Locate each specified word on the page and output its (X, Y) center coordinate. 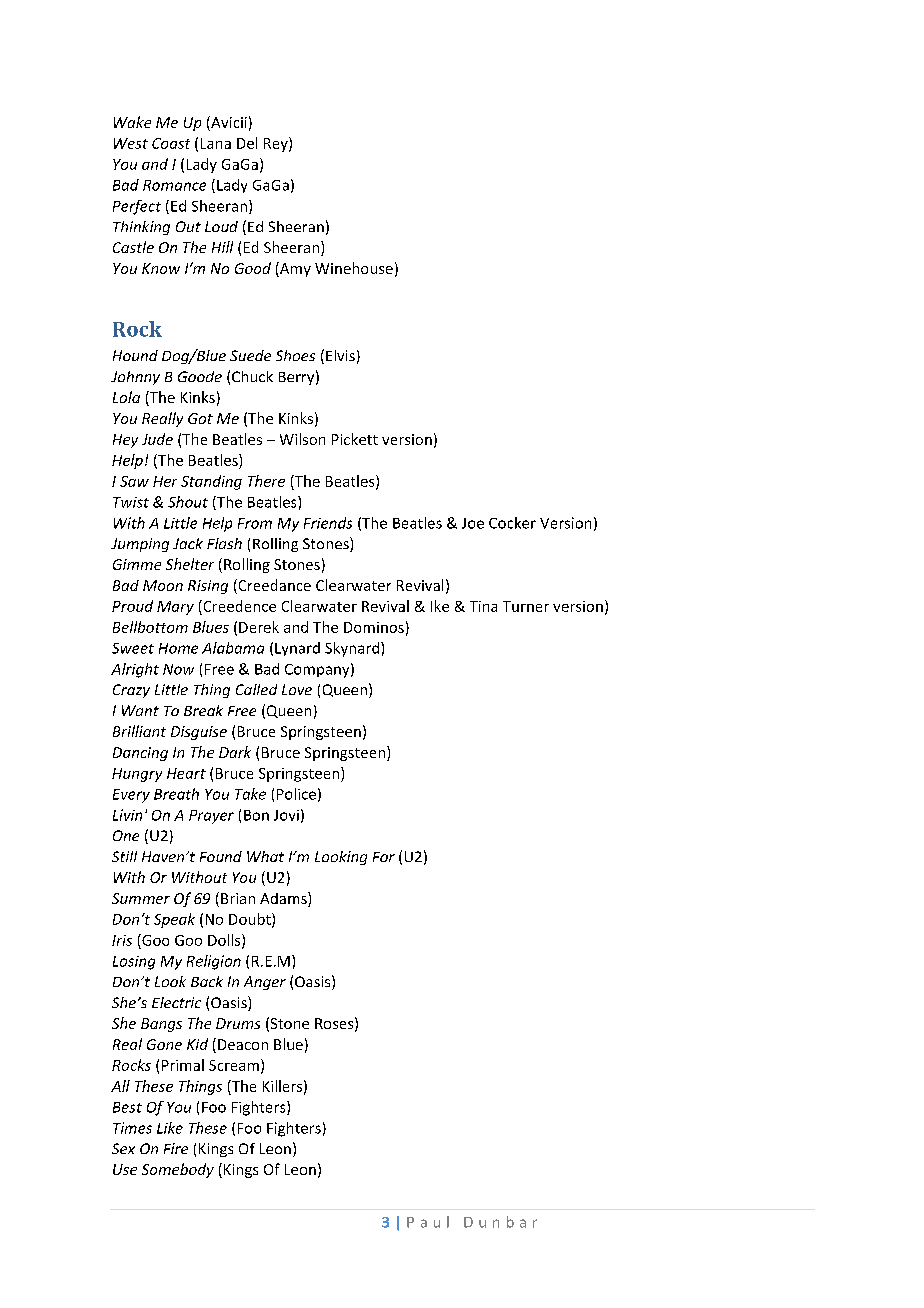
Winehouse (354, 268)
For (384, 857)
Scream (234, 1065)
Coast (171, 143)
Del (247, 143)
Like (170, 1128)
